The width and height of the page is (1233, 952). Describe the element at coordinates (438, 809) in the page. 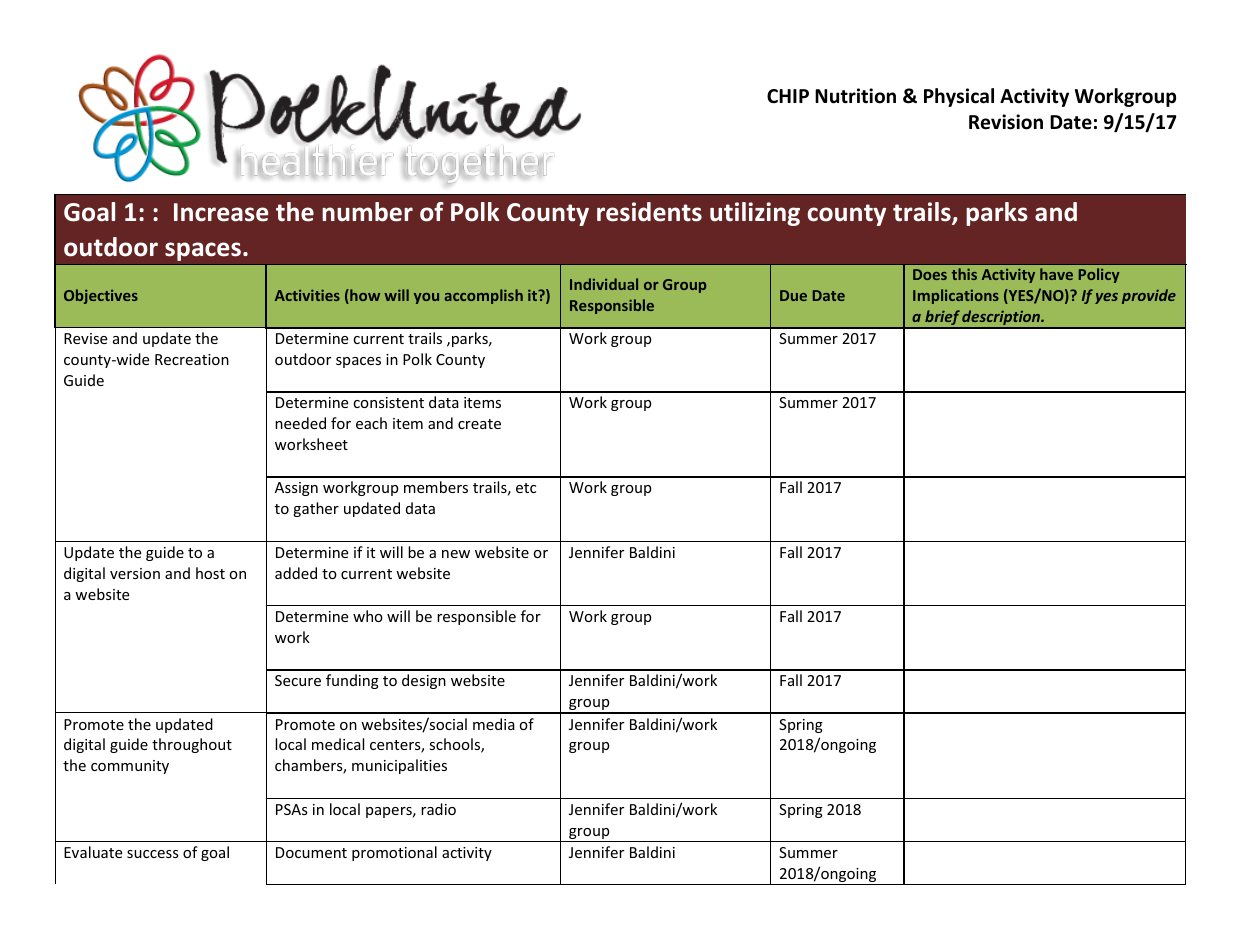

I see `radio` at that location.
